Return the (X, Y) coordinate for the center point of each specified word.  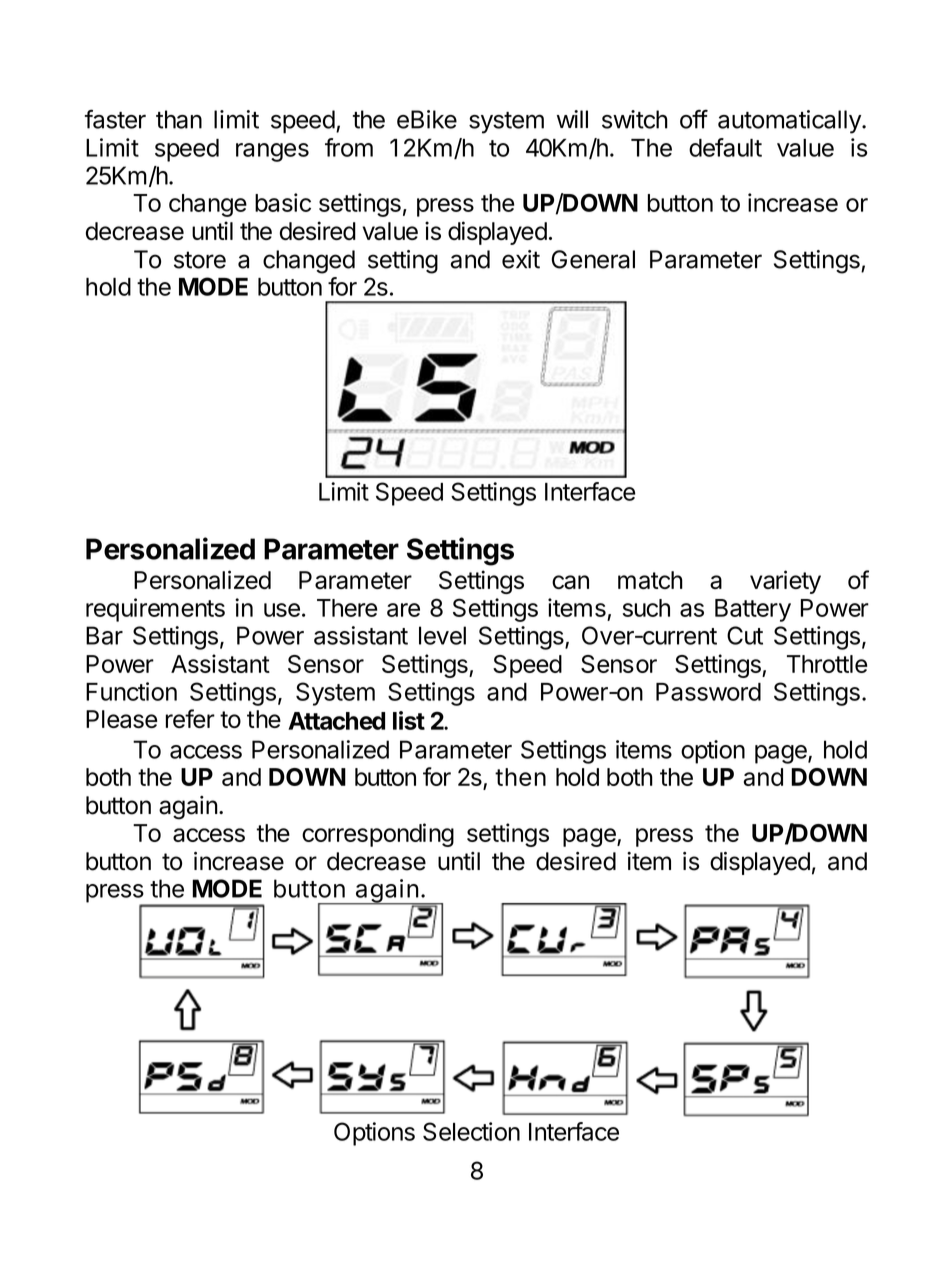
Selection (471, 1131)
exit (521, 259)
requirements (155, 610)
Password (708, 692)
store (200, 260)
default (725, 147)
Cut (745, 635)
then (520, 777)
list (409, 720)
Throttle (827, 664)
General (593, 259)
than (179, 119)
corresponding (378, 835)
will (572, 119)
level (442, 635)
